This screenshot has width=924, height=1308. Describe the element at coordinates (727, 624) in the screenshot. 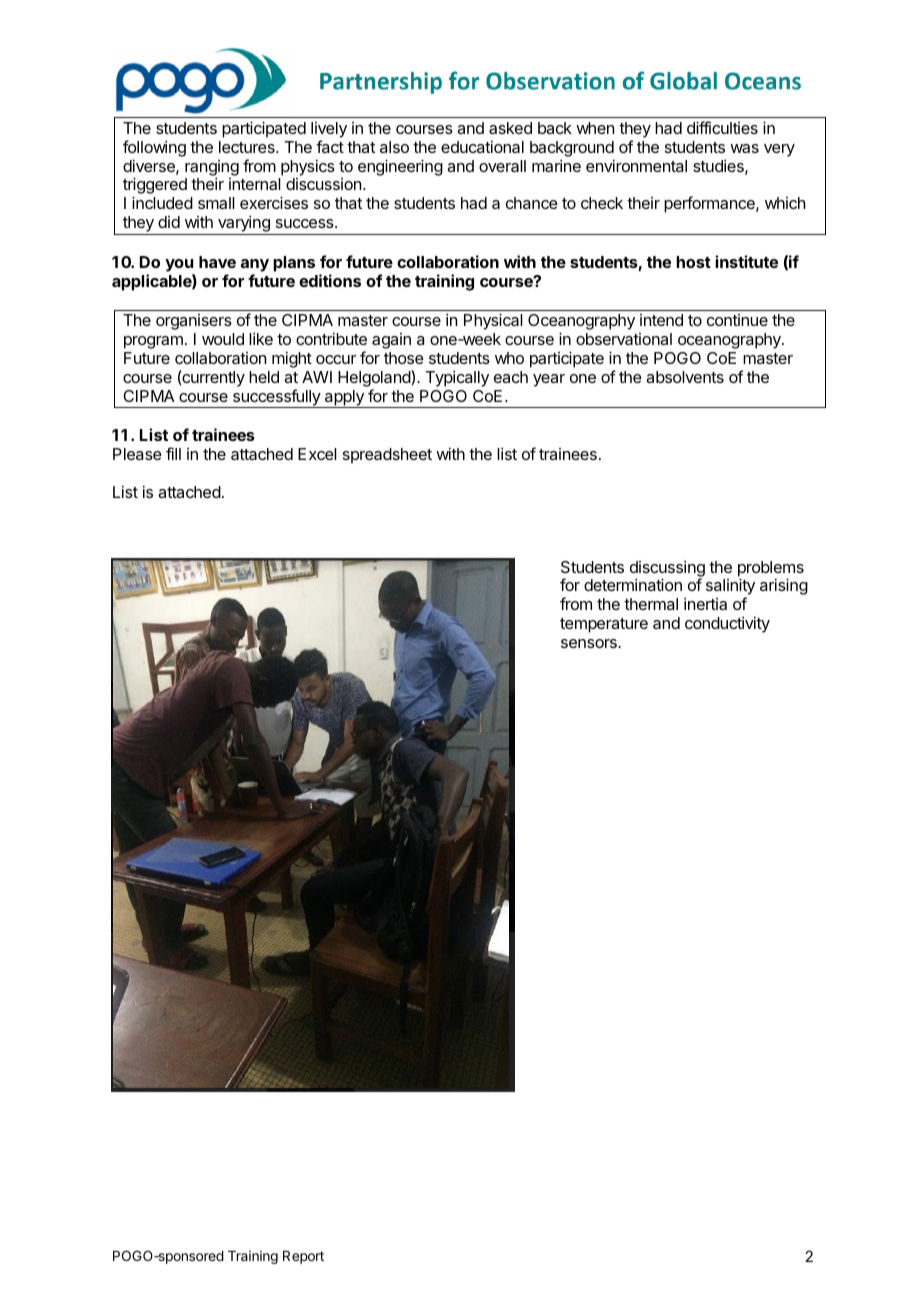

I see `conductivity` at that location.
